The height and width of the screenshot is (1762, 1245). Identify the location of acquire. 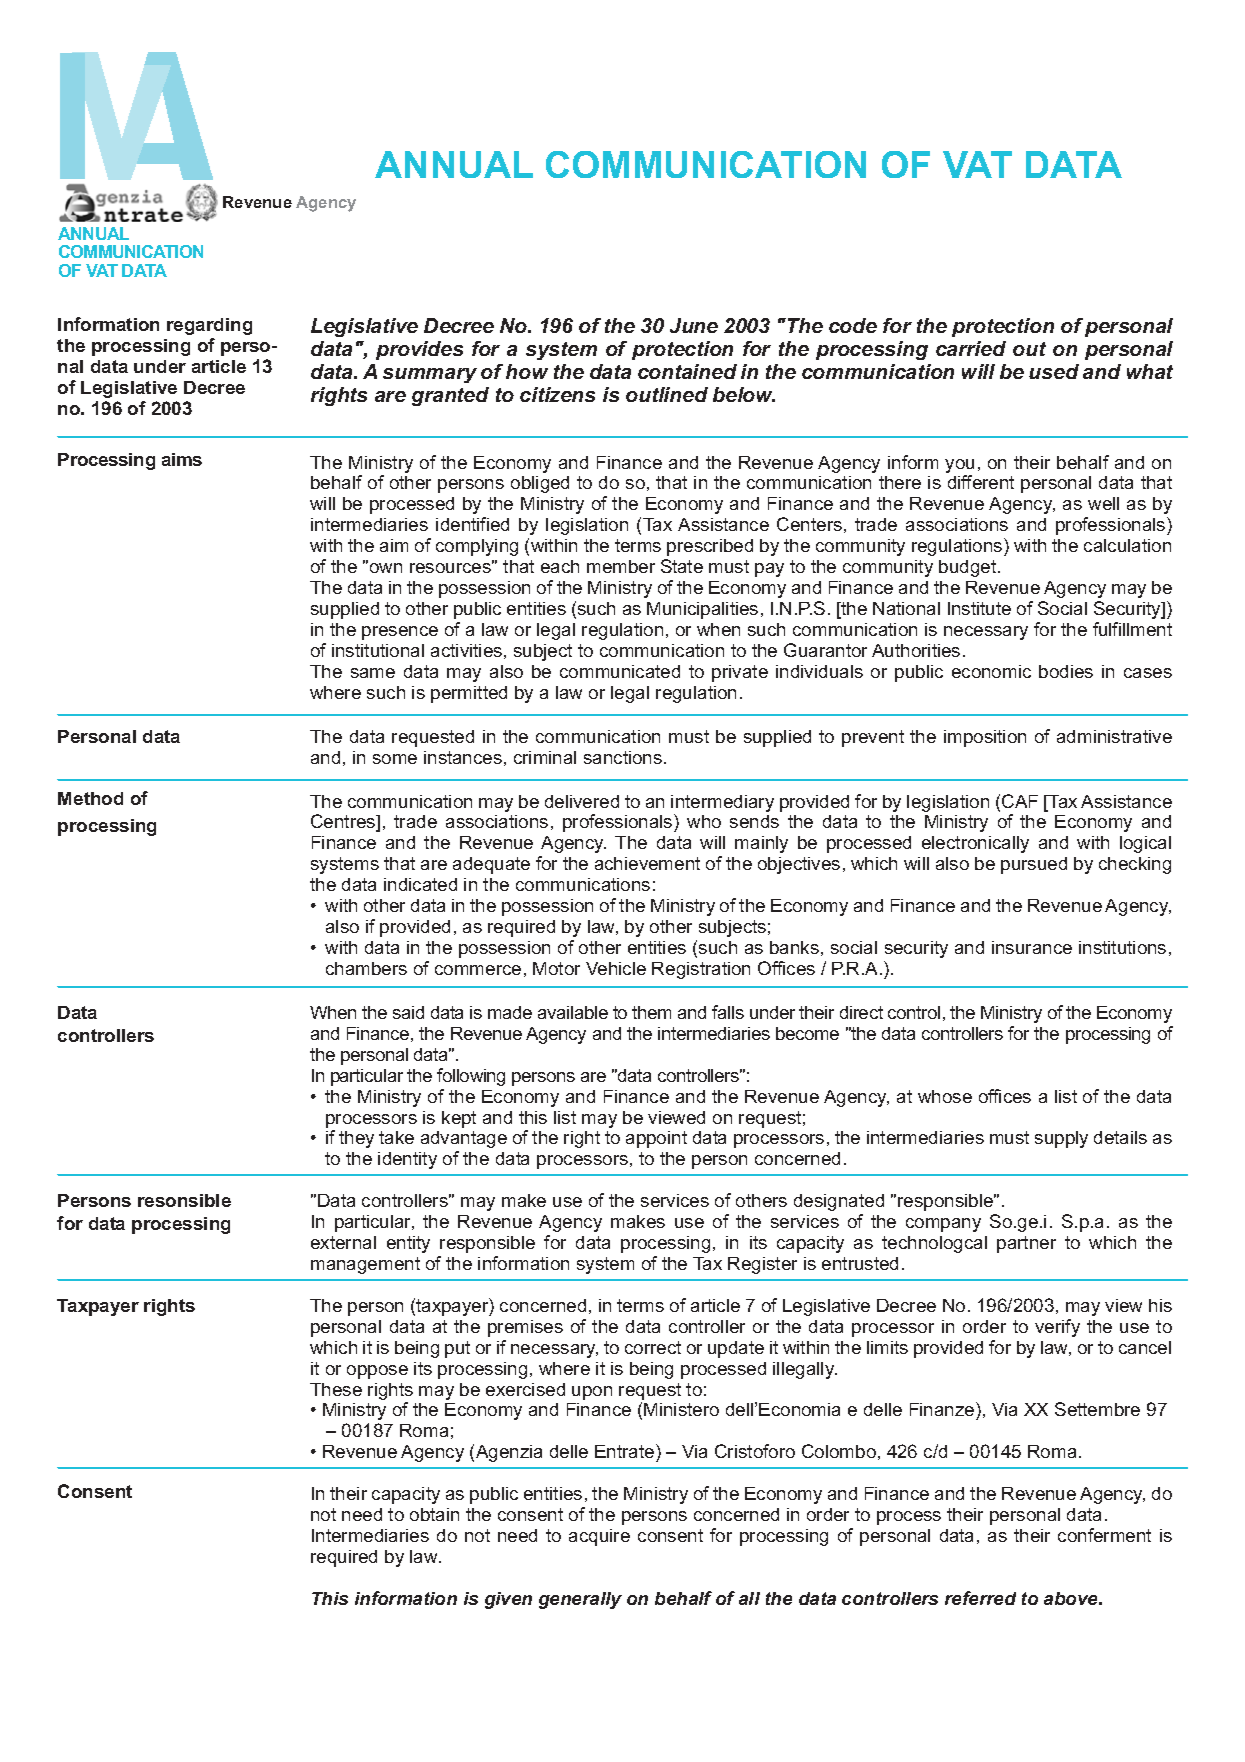
(599, 1537).
